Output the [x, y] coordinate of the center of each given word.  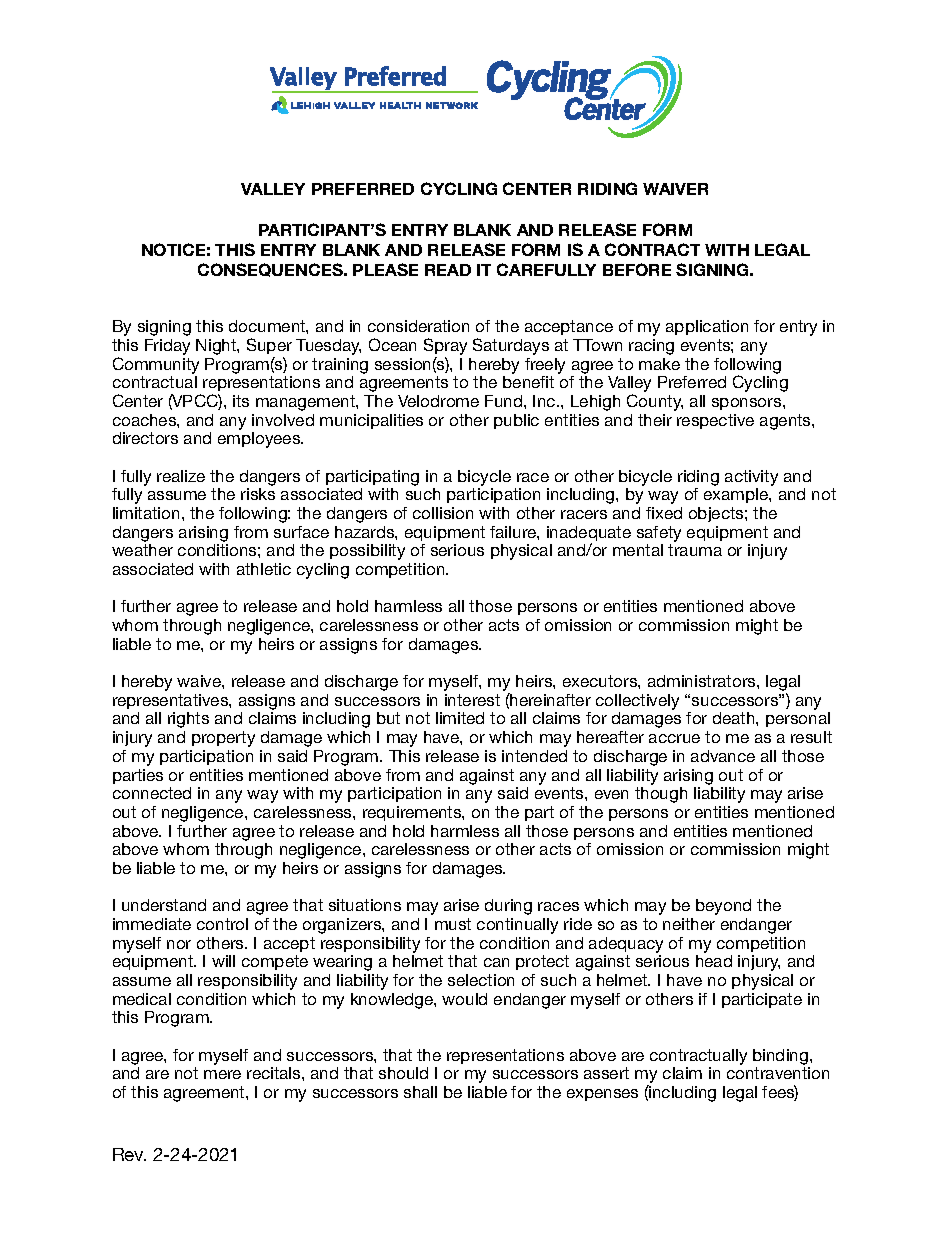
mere [222, 1074]
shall [420, 1092]
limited [460, 718]
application [707, 327]
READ [448, 270]
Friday [167, 347]
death [735, 718]
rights [188, 720]
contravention [778, 1073]
